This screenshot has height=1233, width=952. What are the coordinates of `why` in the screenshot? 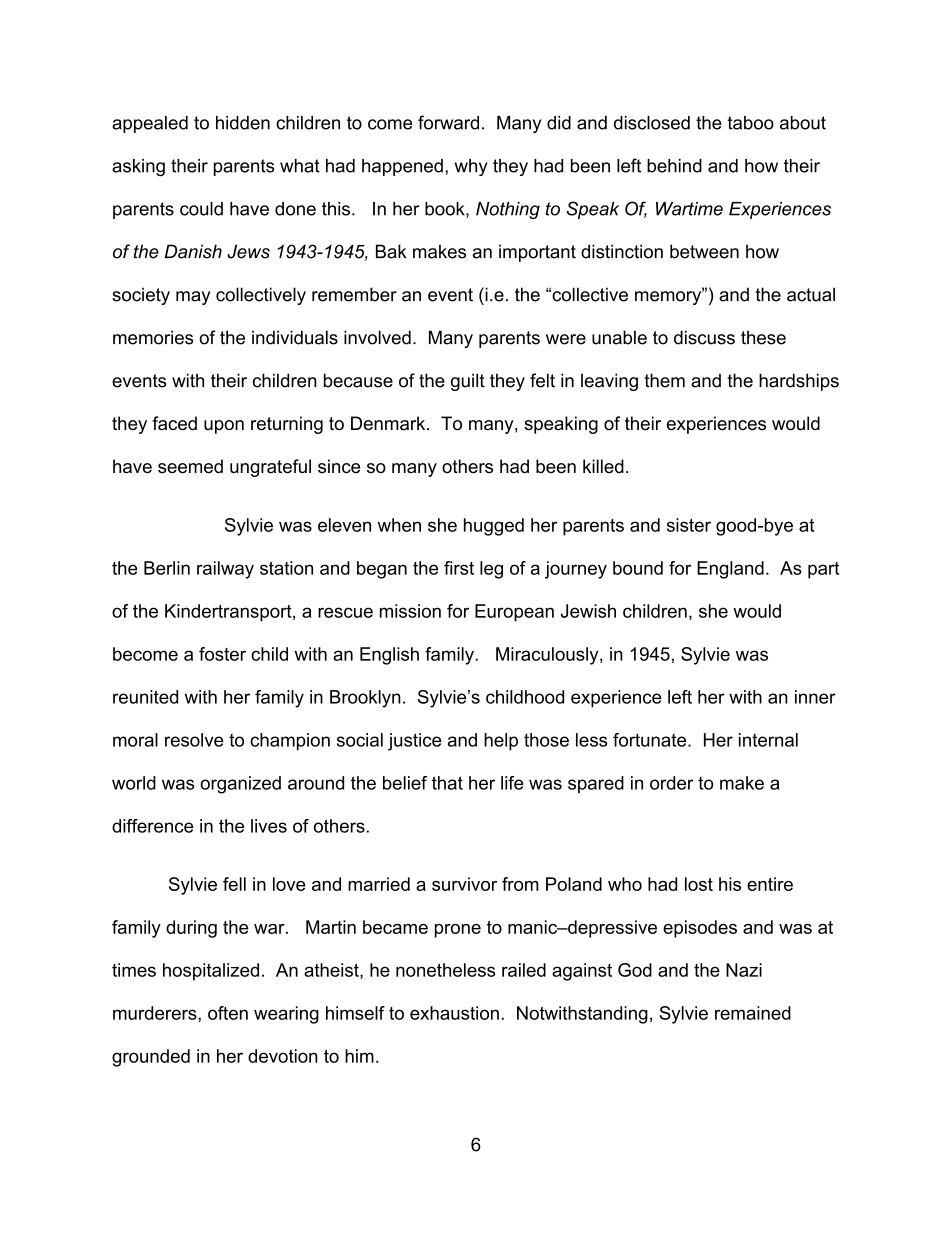 It's located at (471, 167).
